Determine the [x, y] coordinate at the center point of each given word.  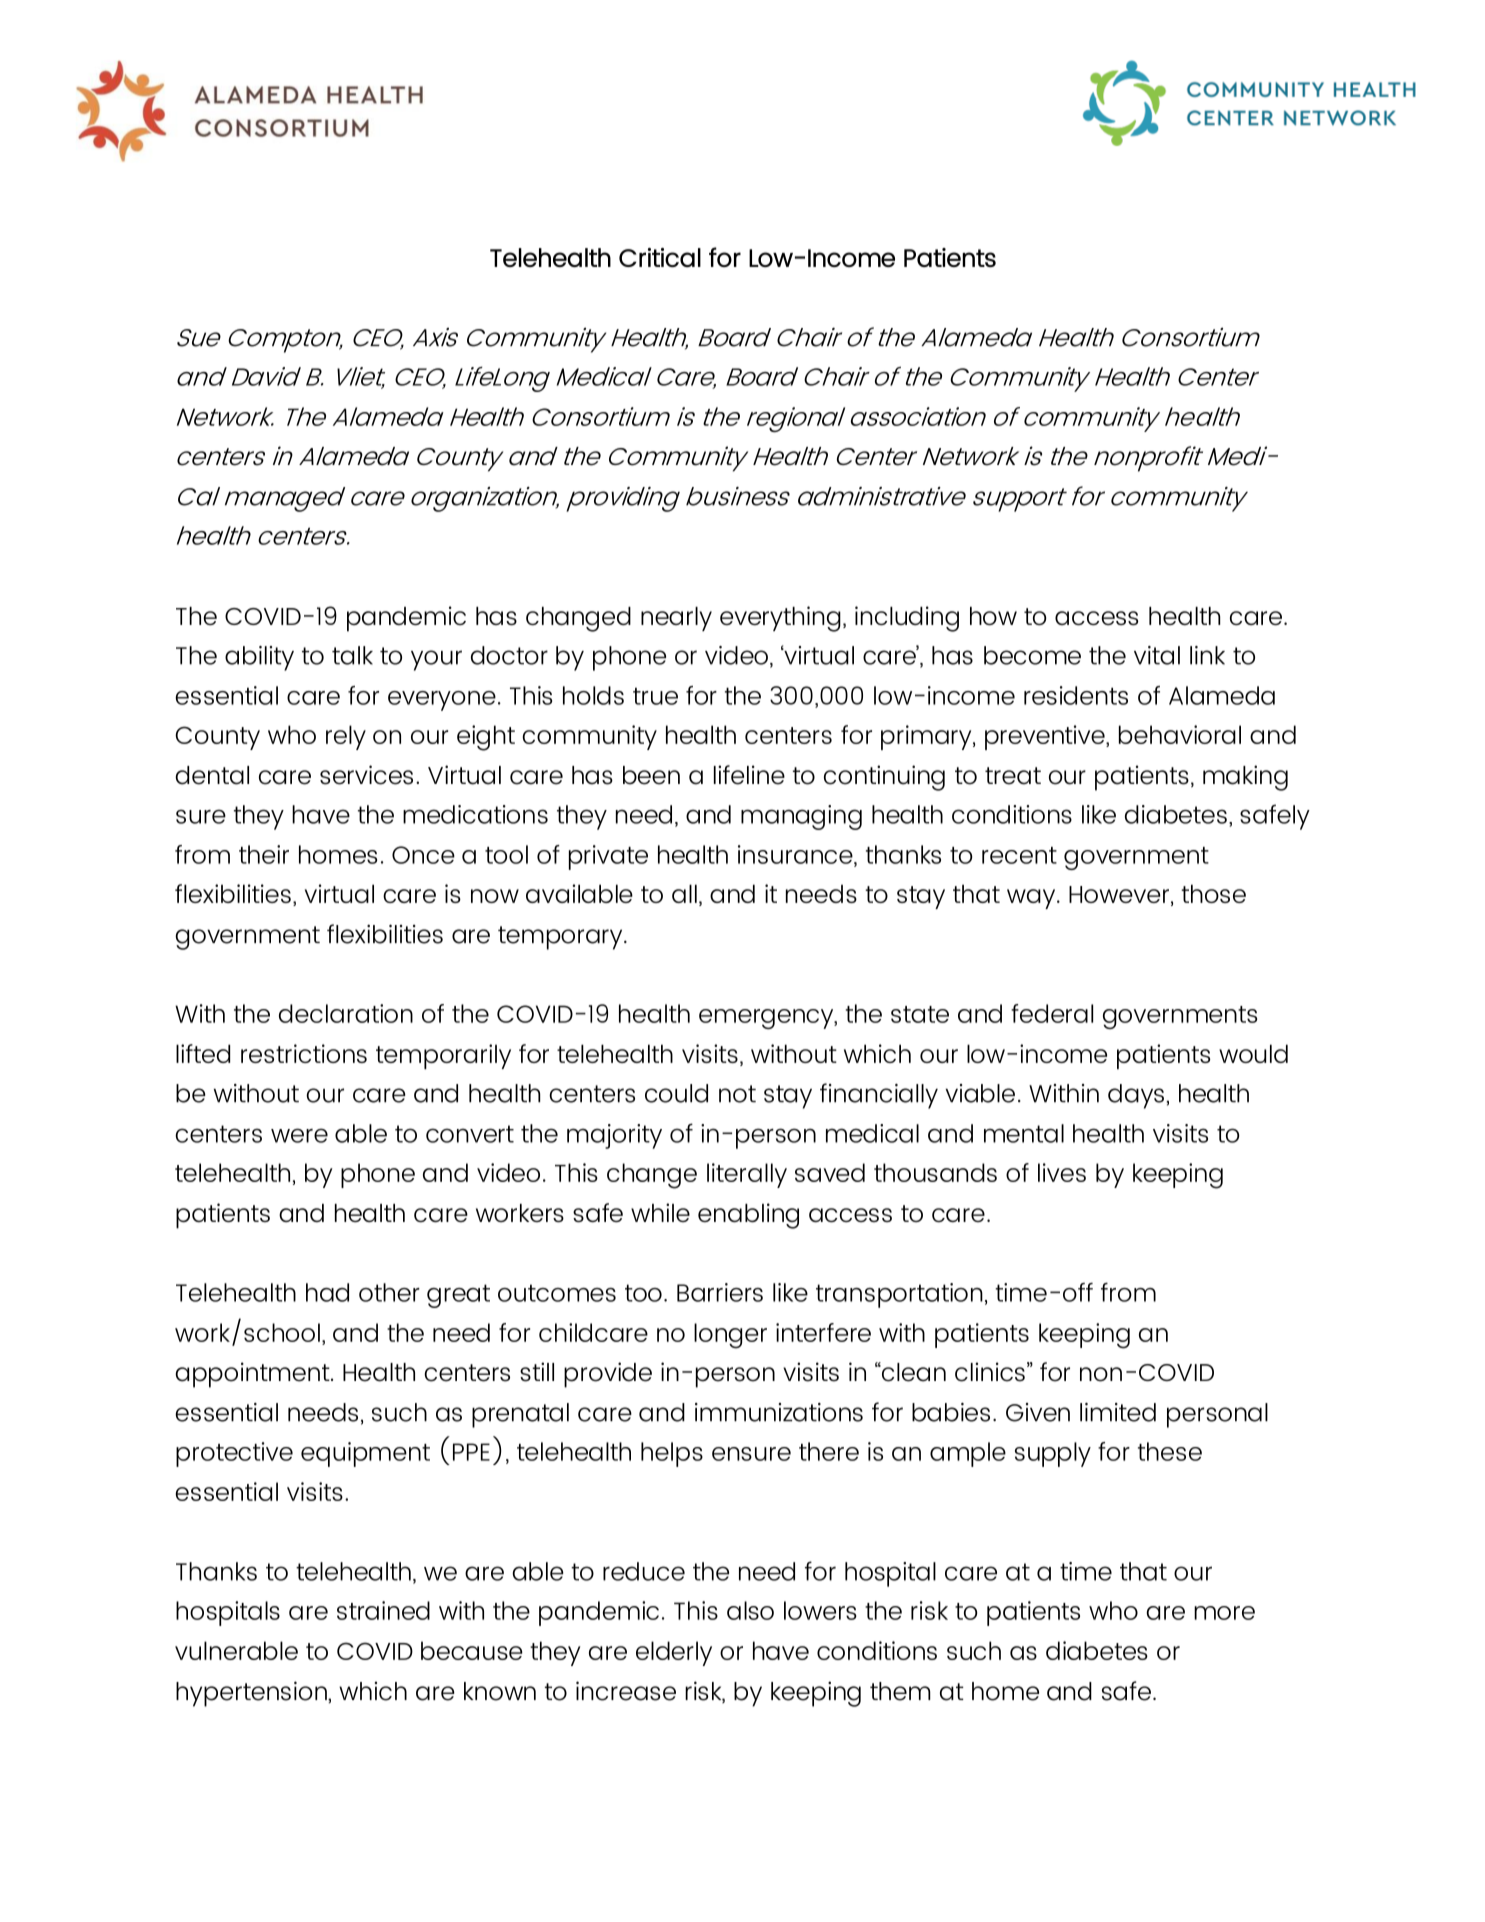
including [907, 619]
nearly [676, 619]
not [737, 1094]
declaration [346, 1013]
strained [383, 1610]
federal [1052, 1013]
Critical [660, 257]
